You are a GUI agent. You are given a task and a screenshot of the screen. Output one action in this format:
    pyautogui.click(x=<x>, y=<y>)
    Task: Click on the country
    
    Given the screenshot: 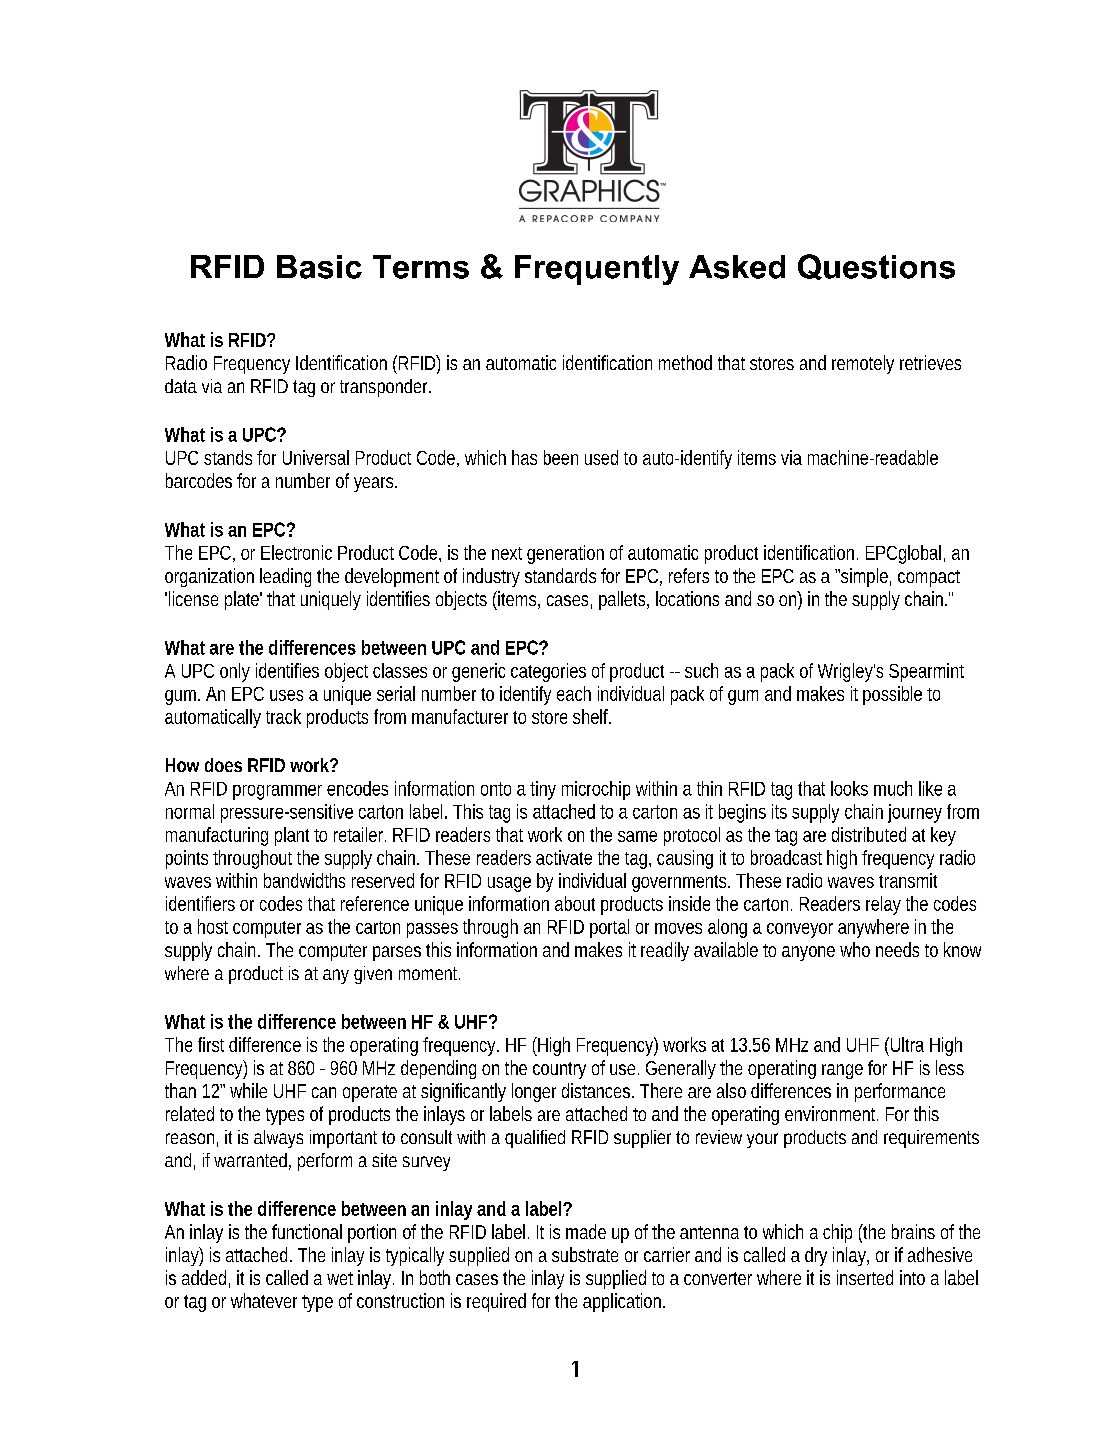 What is the action you would take?
    pyautogui.click(x=559, y=1070)
